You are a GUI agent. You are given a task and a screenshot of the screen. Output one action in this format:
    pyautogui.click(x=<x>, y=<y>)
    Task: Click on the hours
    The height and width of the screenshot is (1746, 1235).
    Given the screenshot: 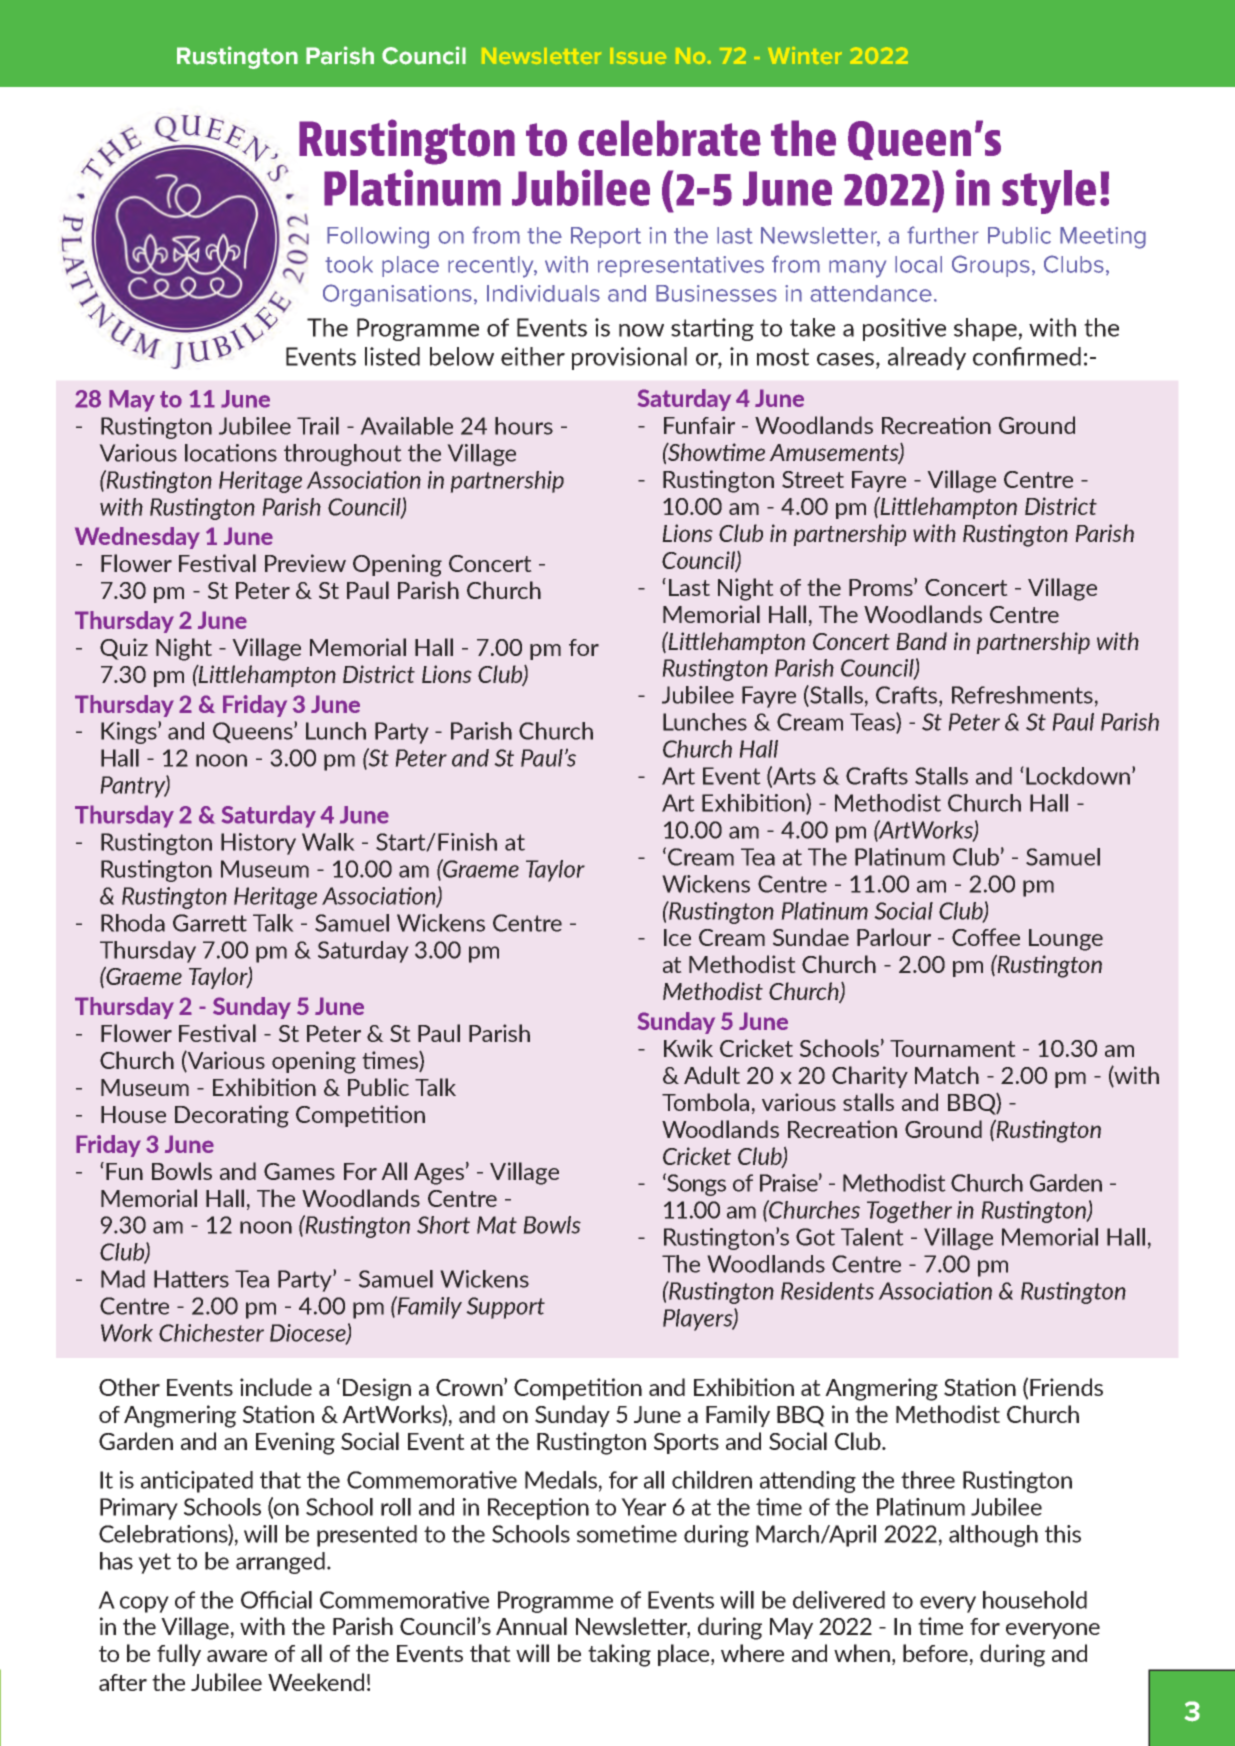 What is the action you would take?
    pyautogui.click(x=524, y=426)
